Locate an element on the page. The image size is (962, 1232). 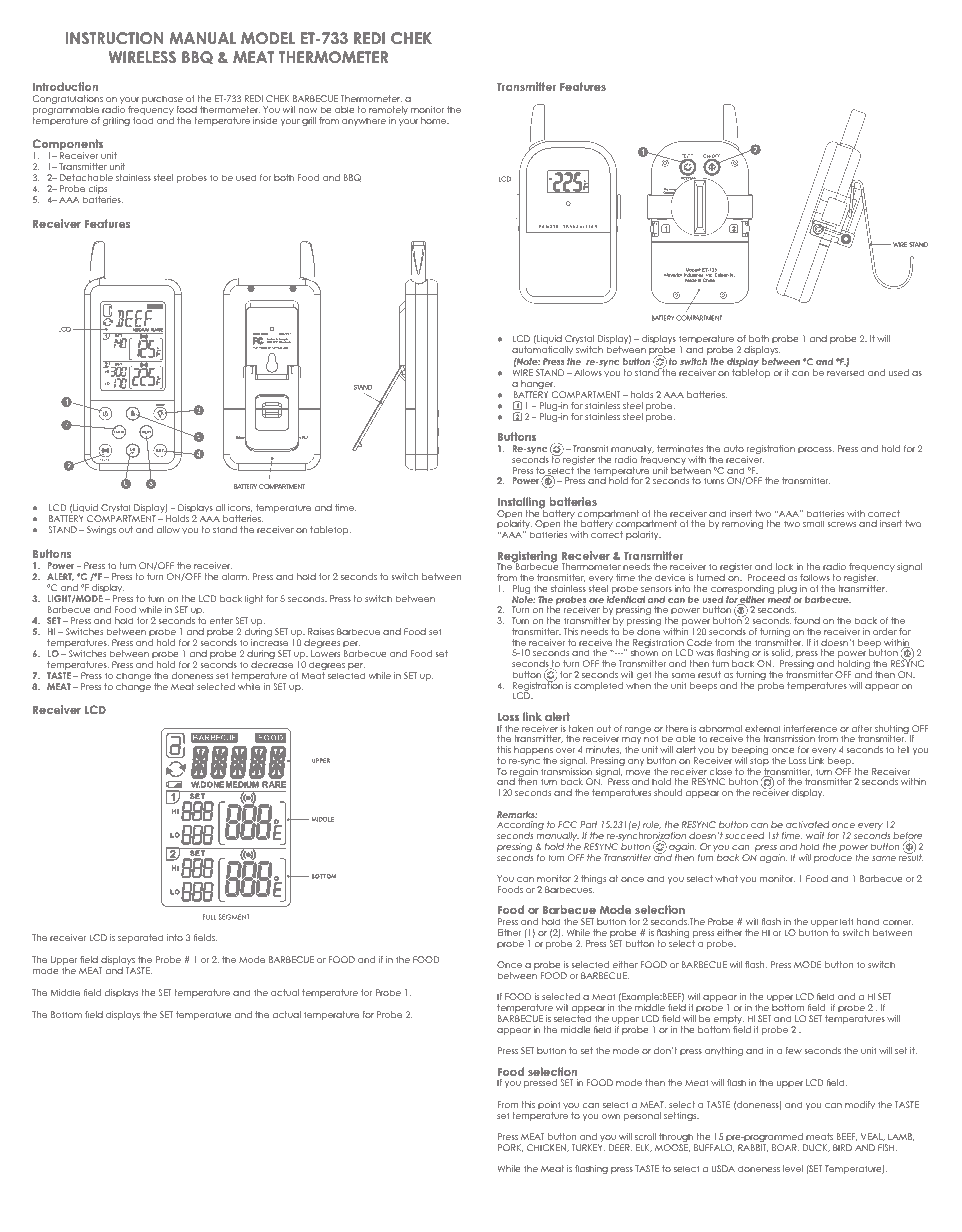
home is located at coordinates (435, 120).
